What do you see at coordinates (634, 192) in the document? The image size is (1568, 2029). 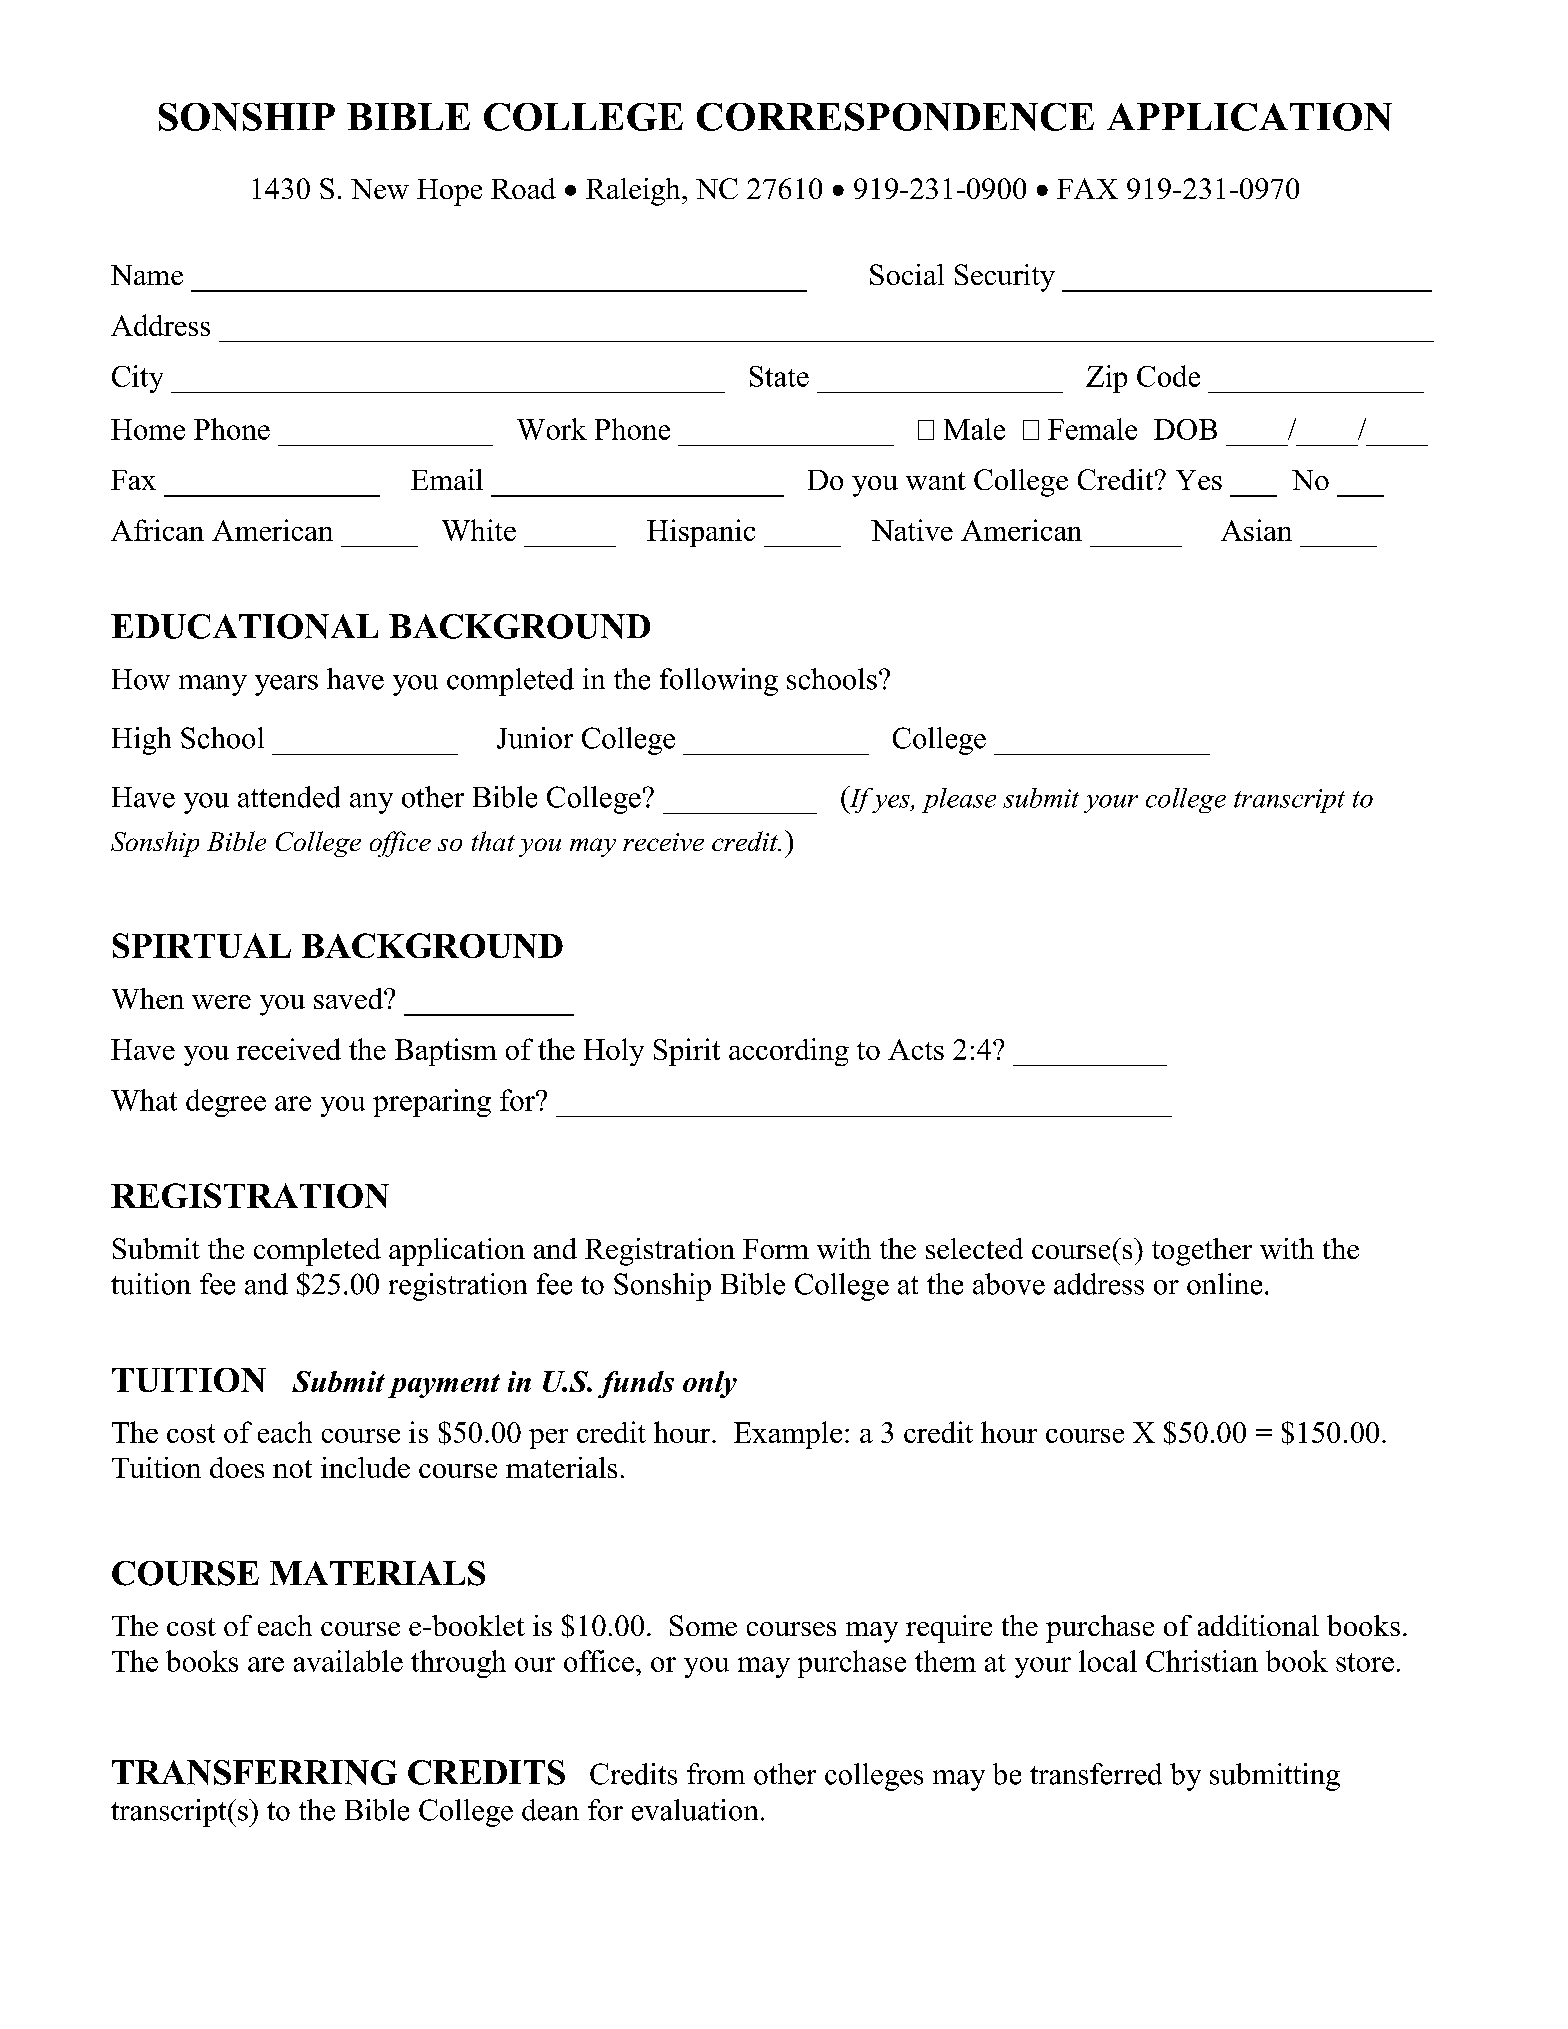 I see `Raleigh` at bounding box center [634, 192].
